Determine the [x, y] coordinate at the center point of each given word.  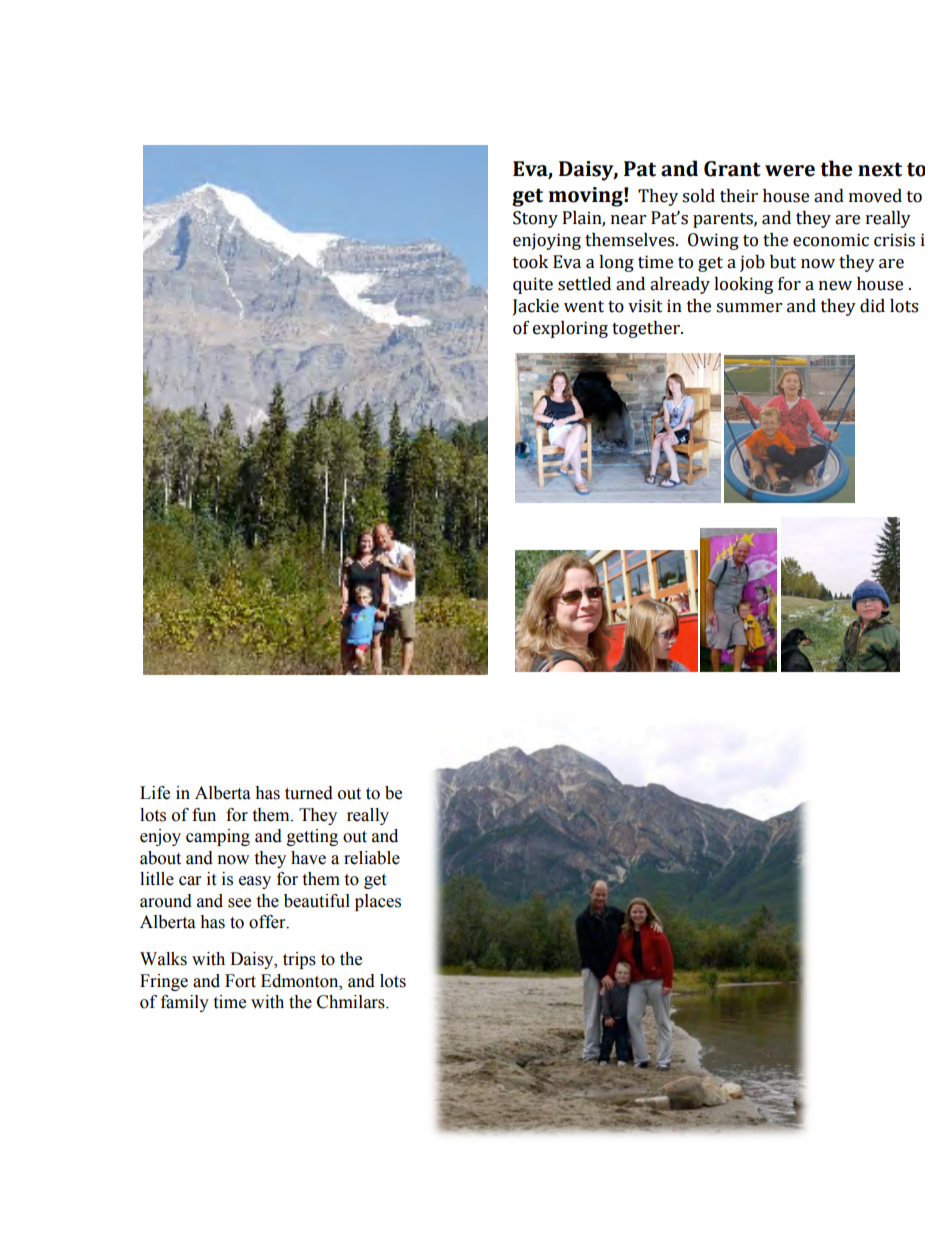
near [628, 220]
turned [309, 793]
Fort [240, 981]
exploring [570, 329]
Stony [535, 219]
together [647, 329]
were [790, 171]
